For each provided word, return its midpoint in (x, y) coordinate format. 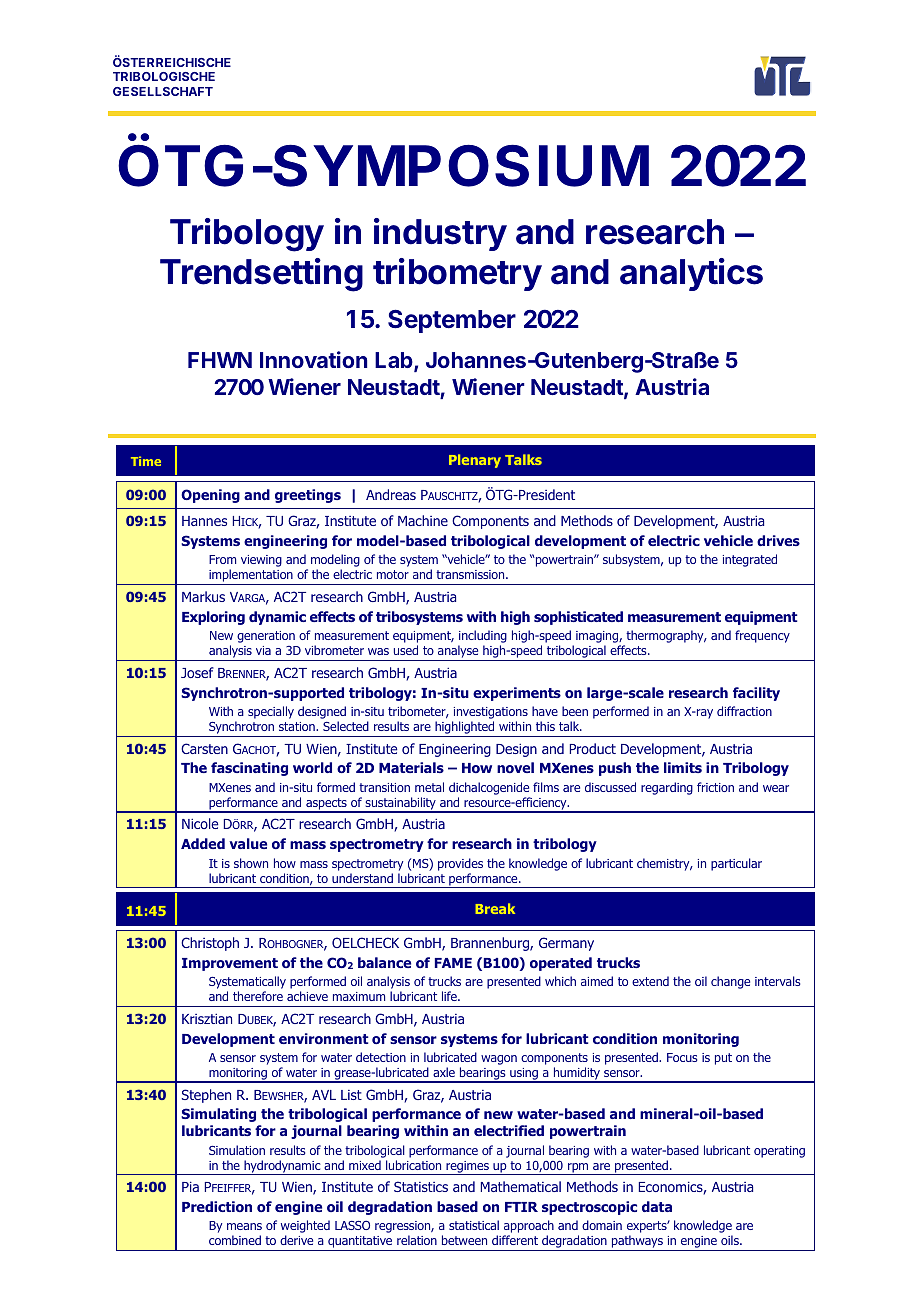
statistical (474, 1225)
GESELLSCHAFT (163, 91)
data (657, 1206)
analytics (691, 274)
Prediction (217, 1206)
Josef (197, 672)
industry (440, 234)
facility (756, 694)
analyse (458, 653)
